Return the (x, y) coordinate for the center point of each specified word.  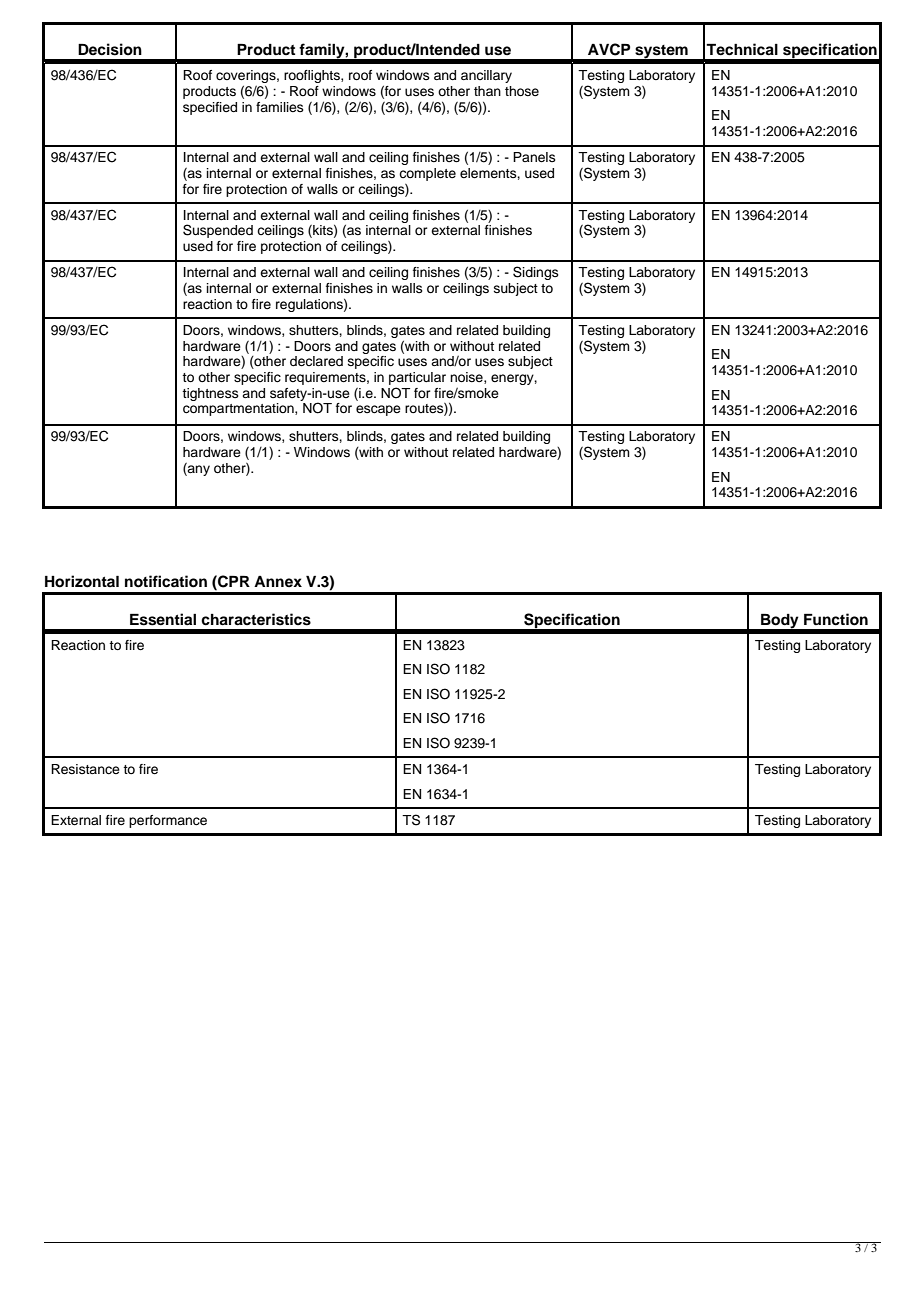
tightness (210, 394)
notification (166, 581)
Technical (742, 49)
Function (836, 619)
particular (417, 378)
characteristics (256, 619)
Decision (110, 49)
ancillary (486, 76)
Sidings (536, 273)
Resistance (85, 769)
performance (168, 821)
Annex (278, 581)
